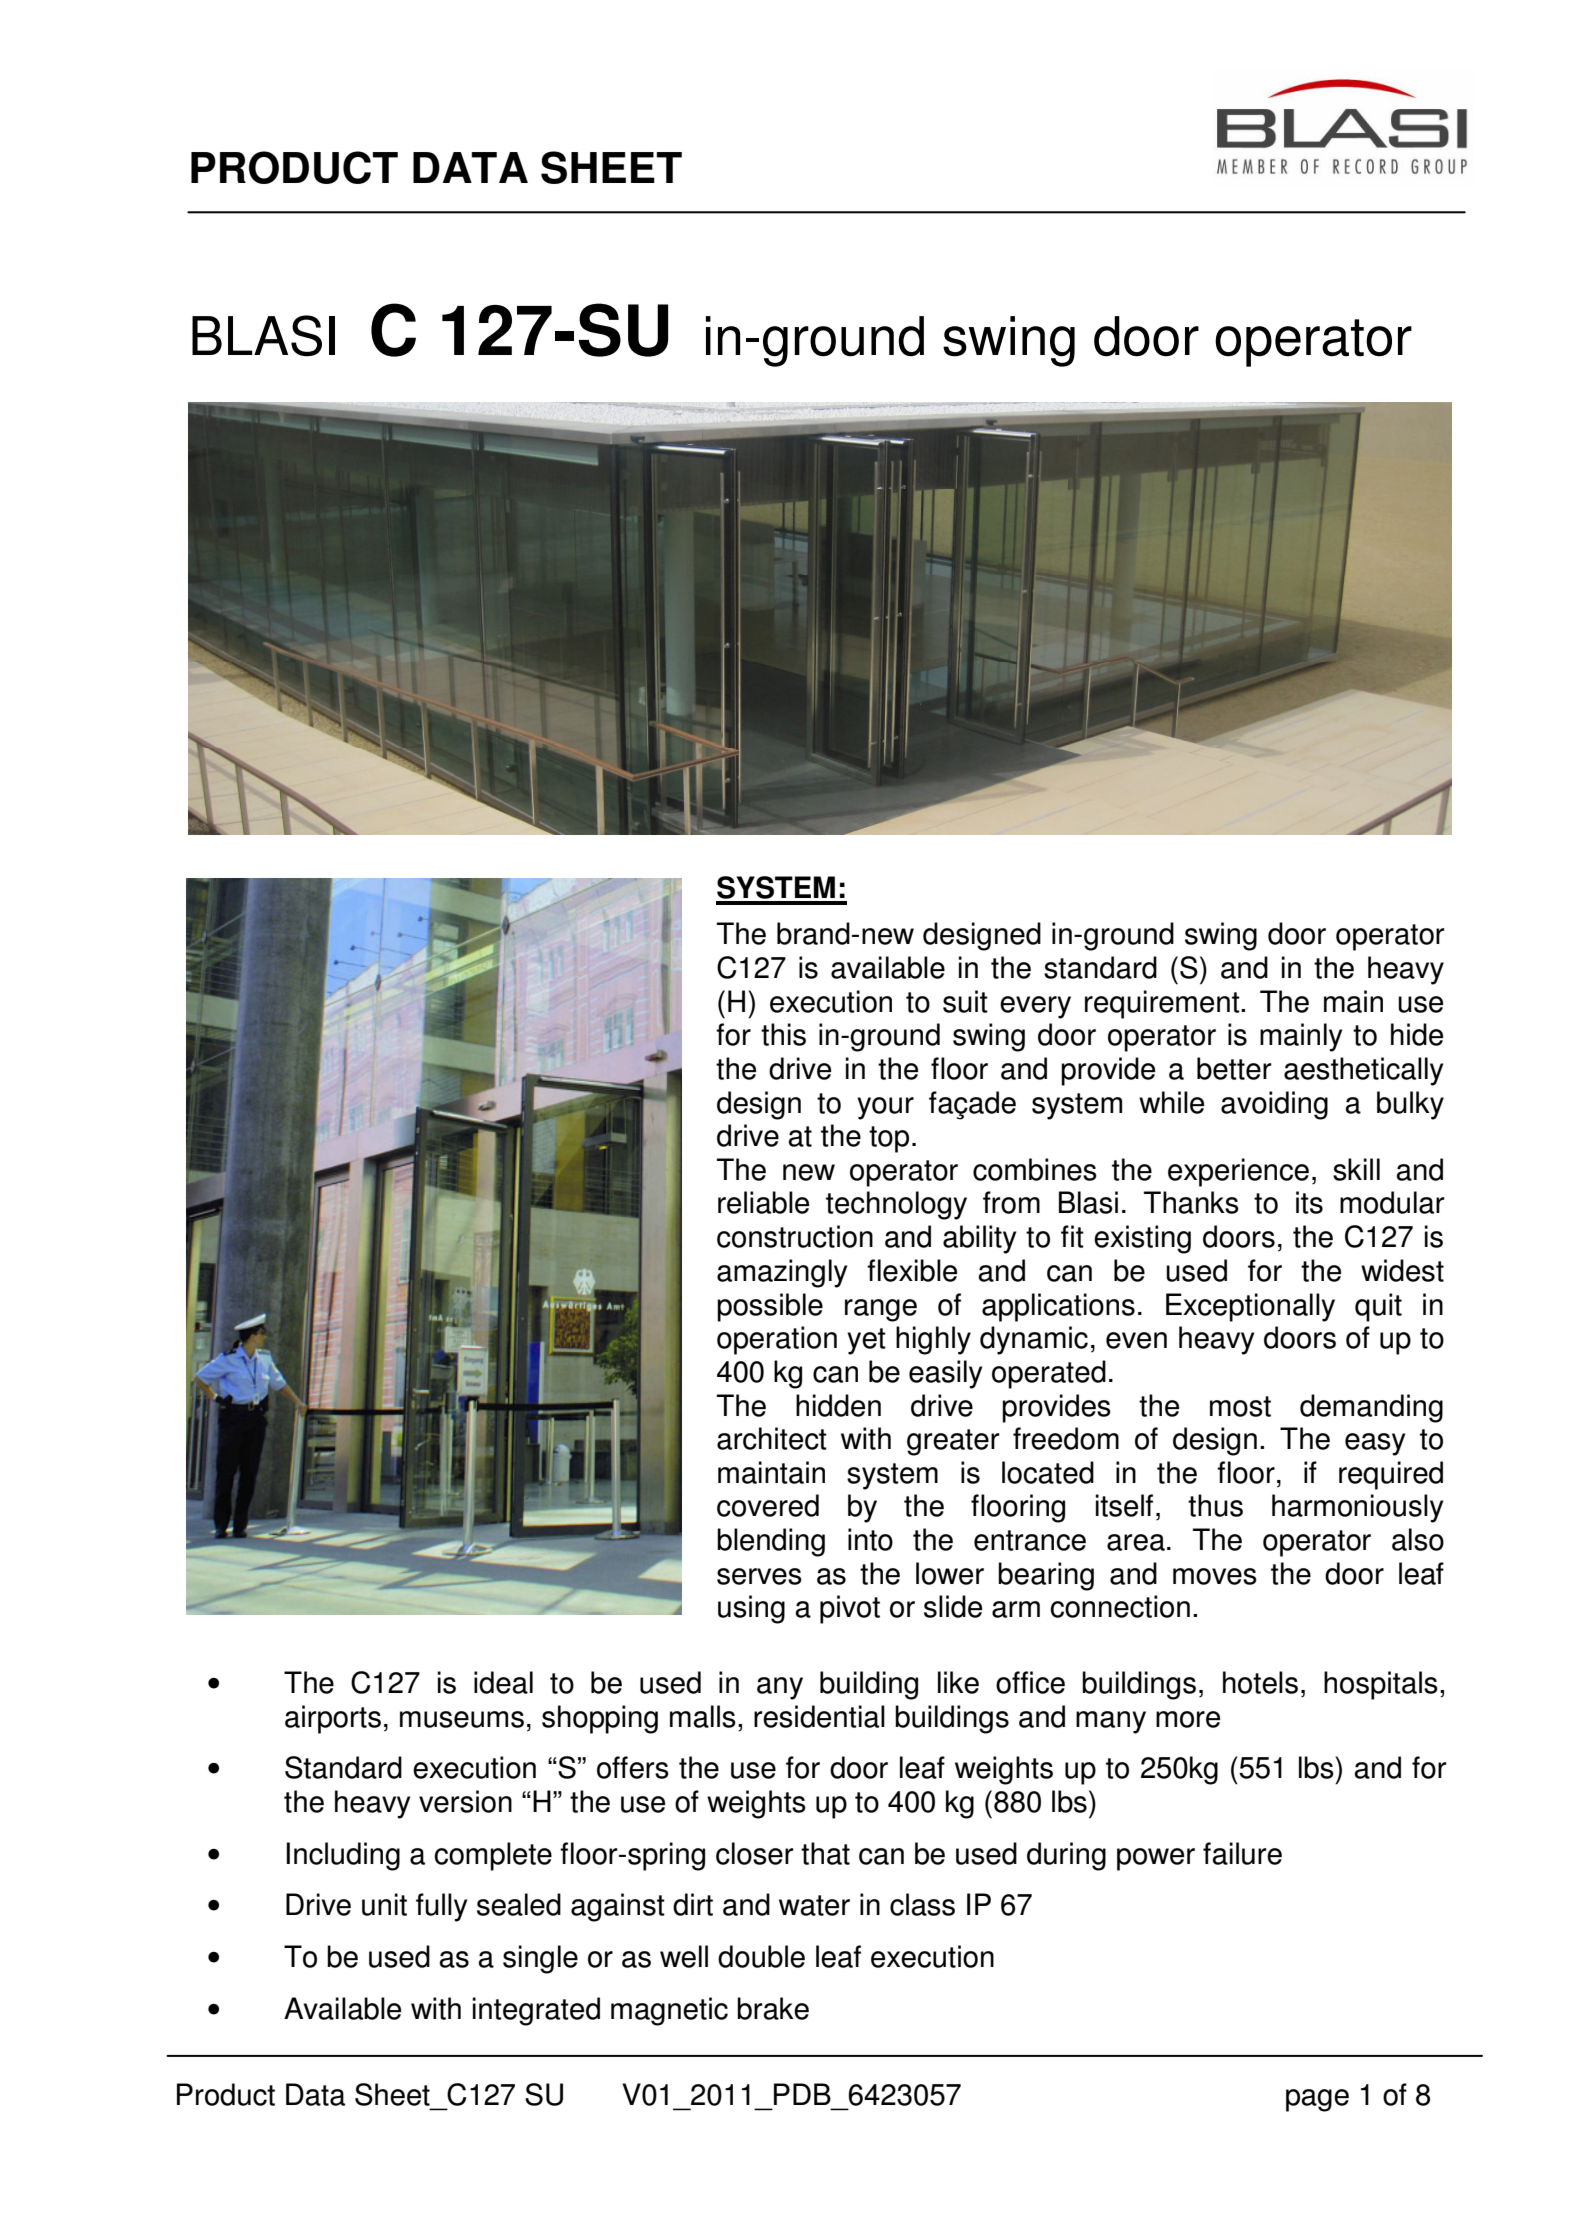 This image has height=2240, width=1583. Describe the element at coordinates (1215, 1576) in the image. I see `moves` at that location.
